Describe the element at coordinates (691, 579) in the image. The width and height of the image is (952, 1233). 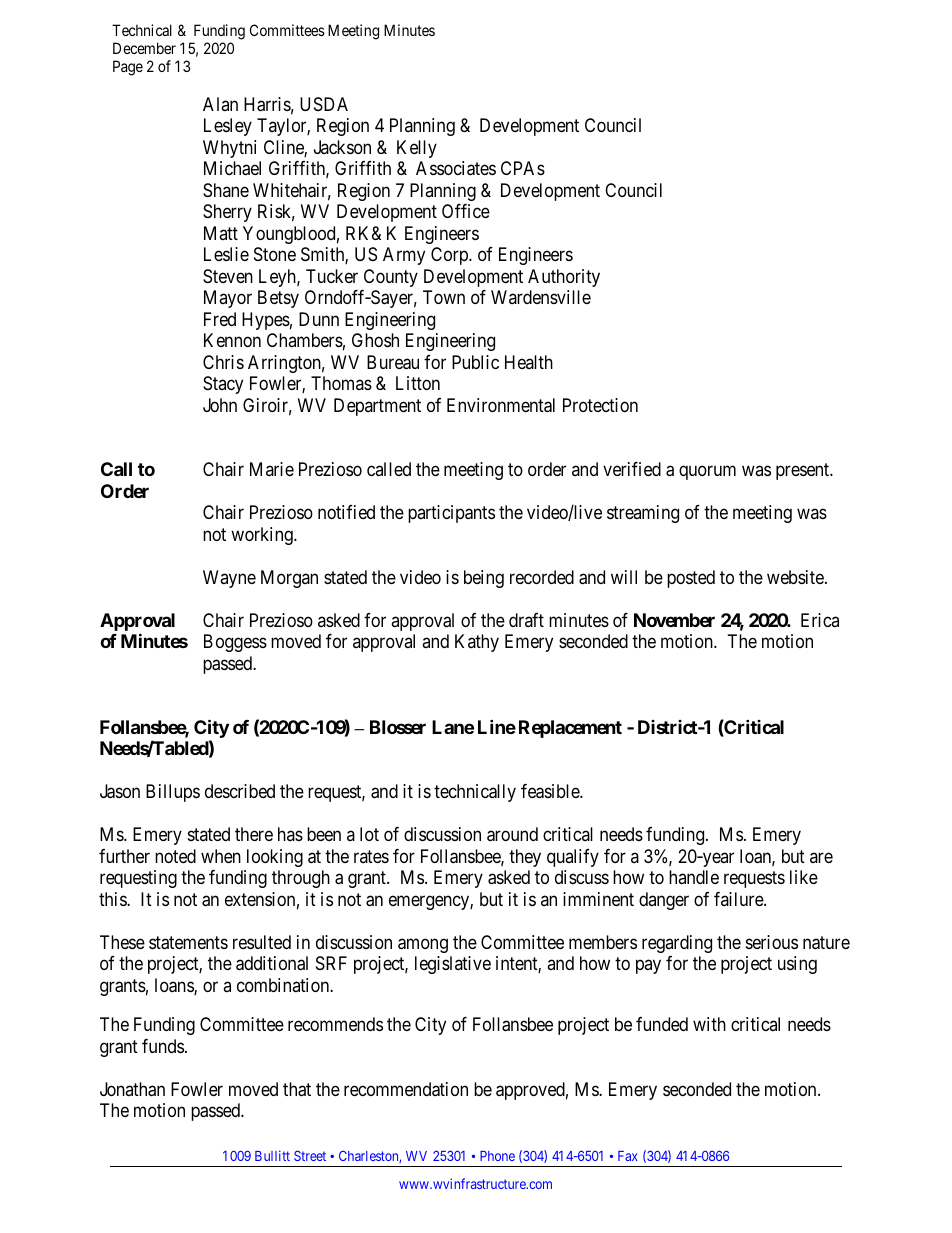
I see `posted` at that location.
